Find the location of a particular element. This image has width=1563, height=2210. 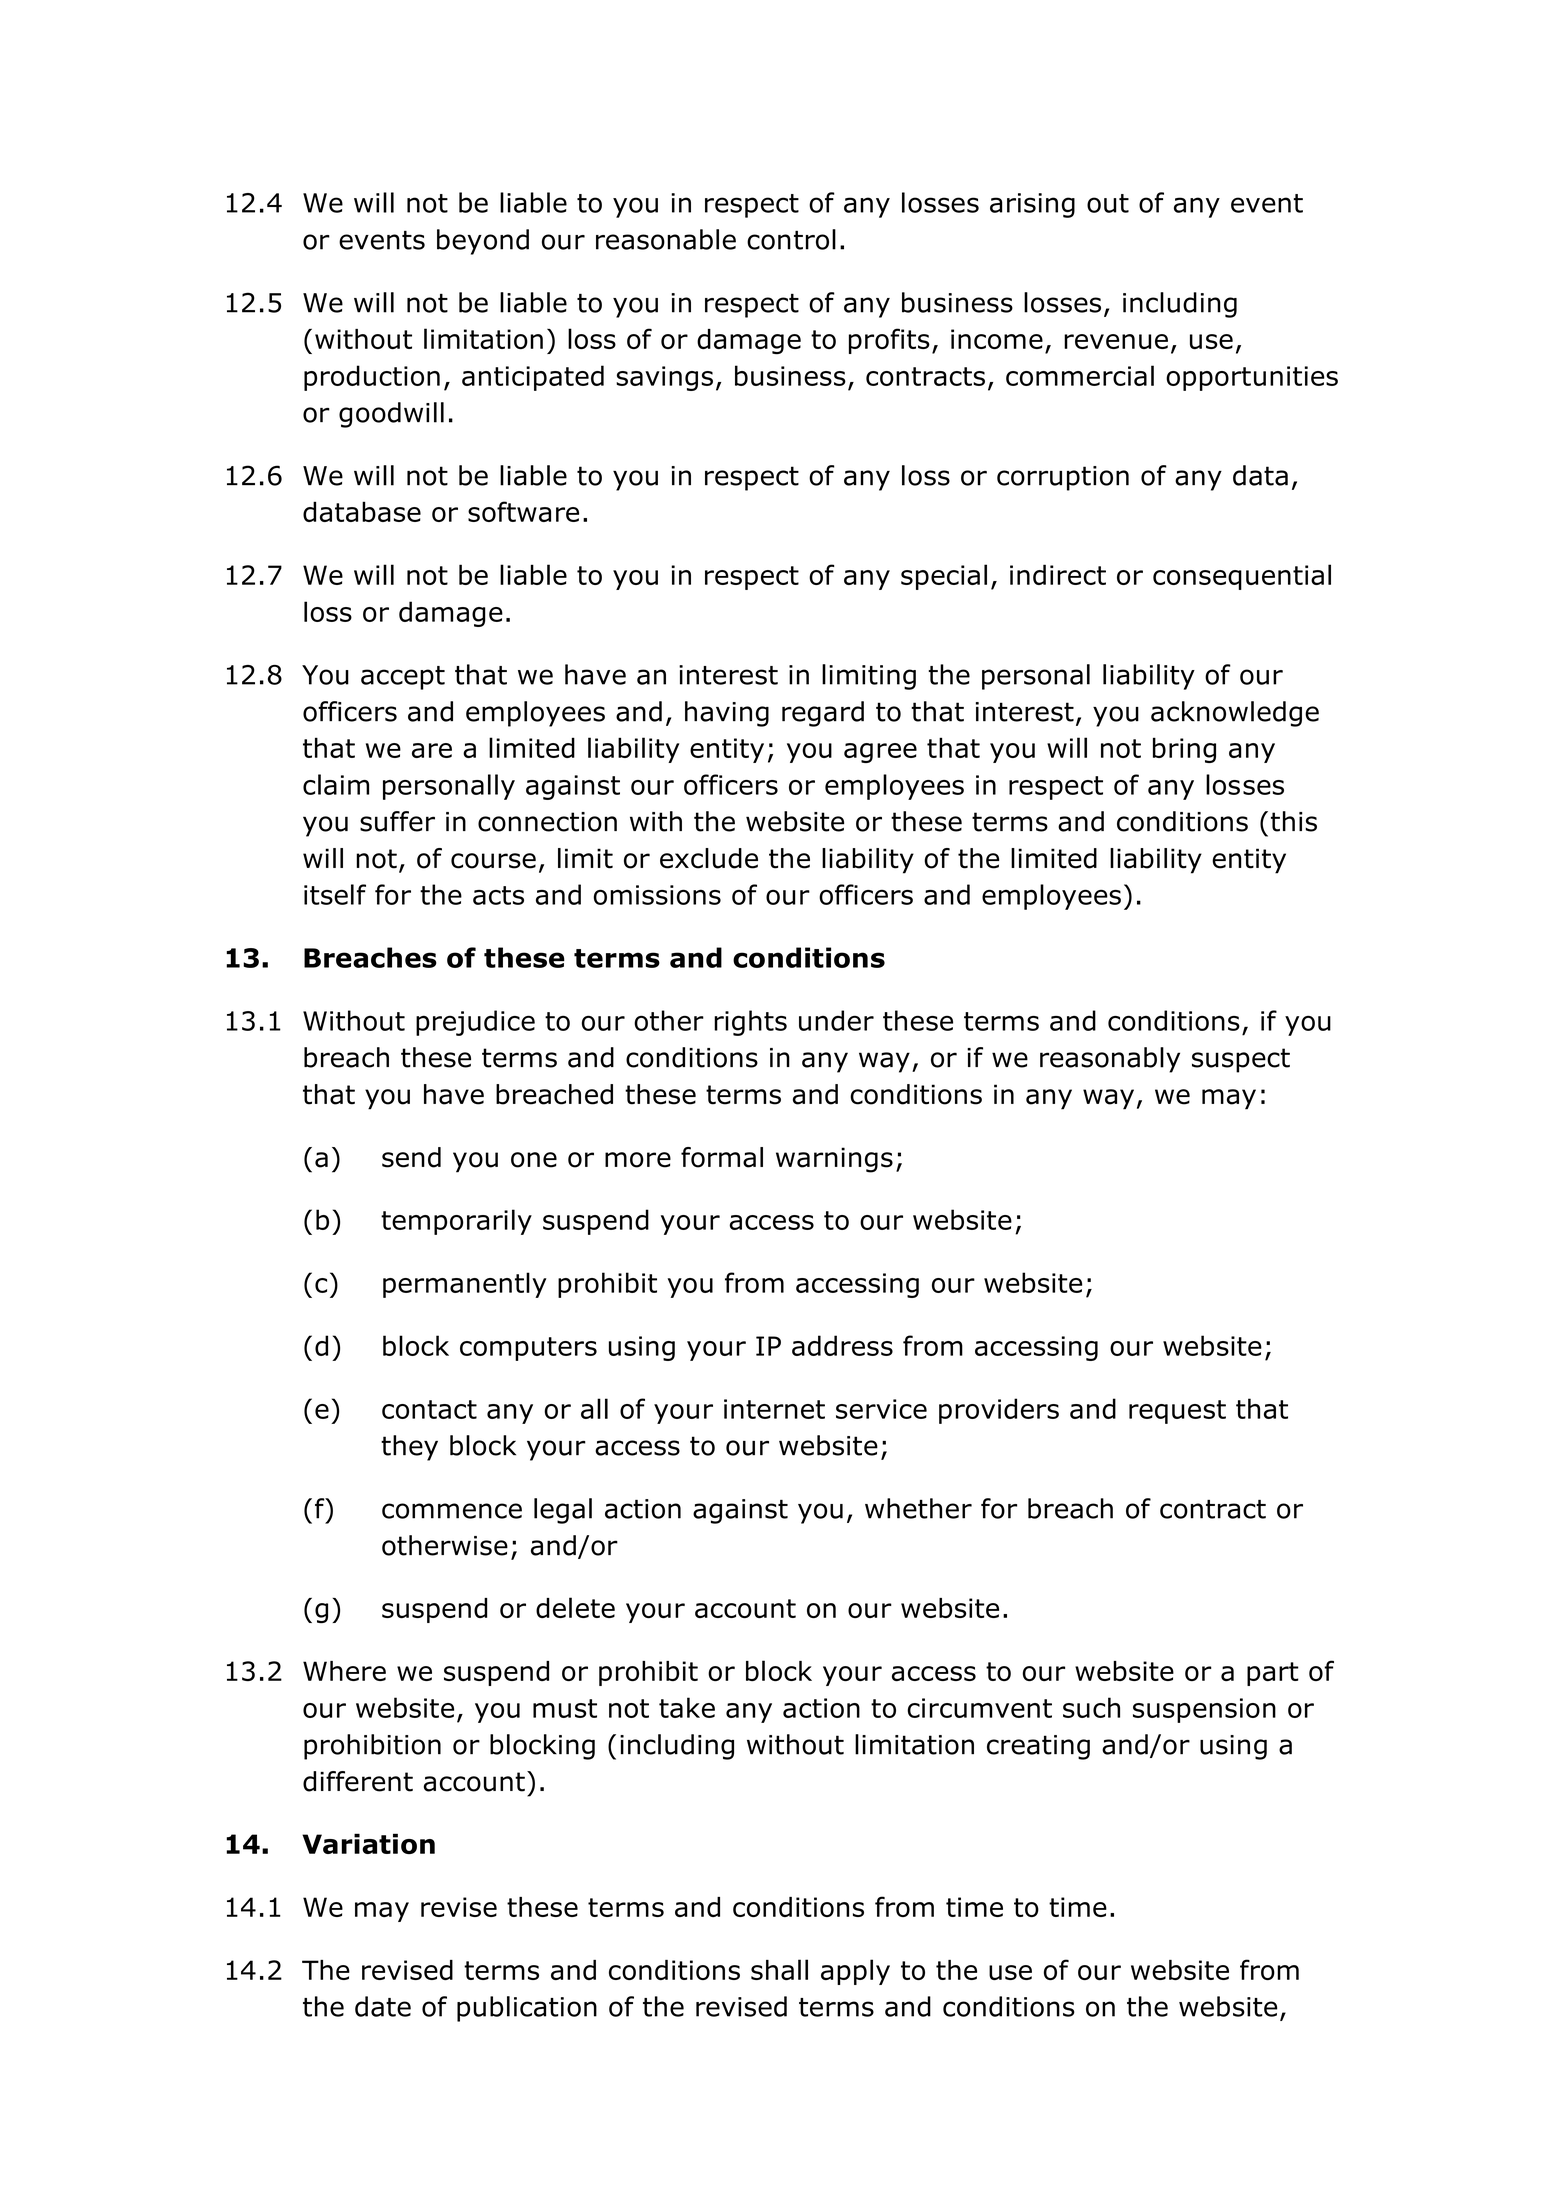

beyond is located at coordinates (483, 242).
